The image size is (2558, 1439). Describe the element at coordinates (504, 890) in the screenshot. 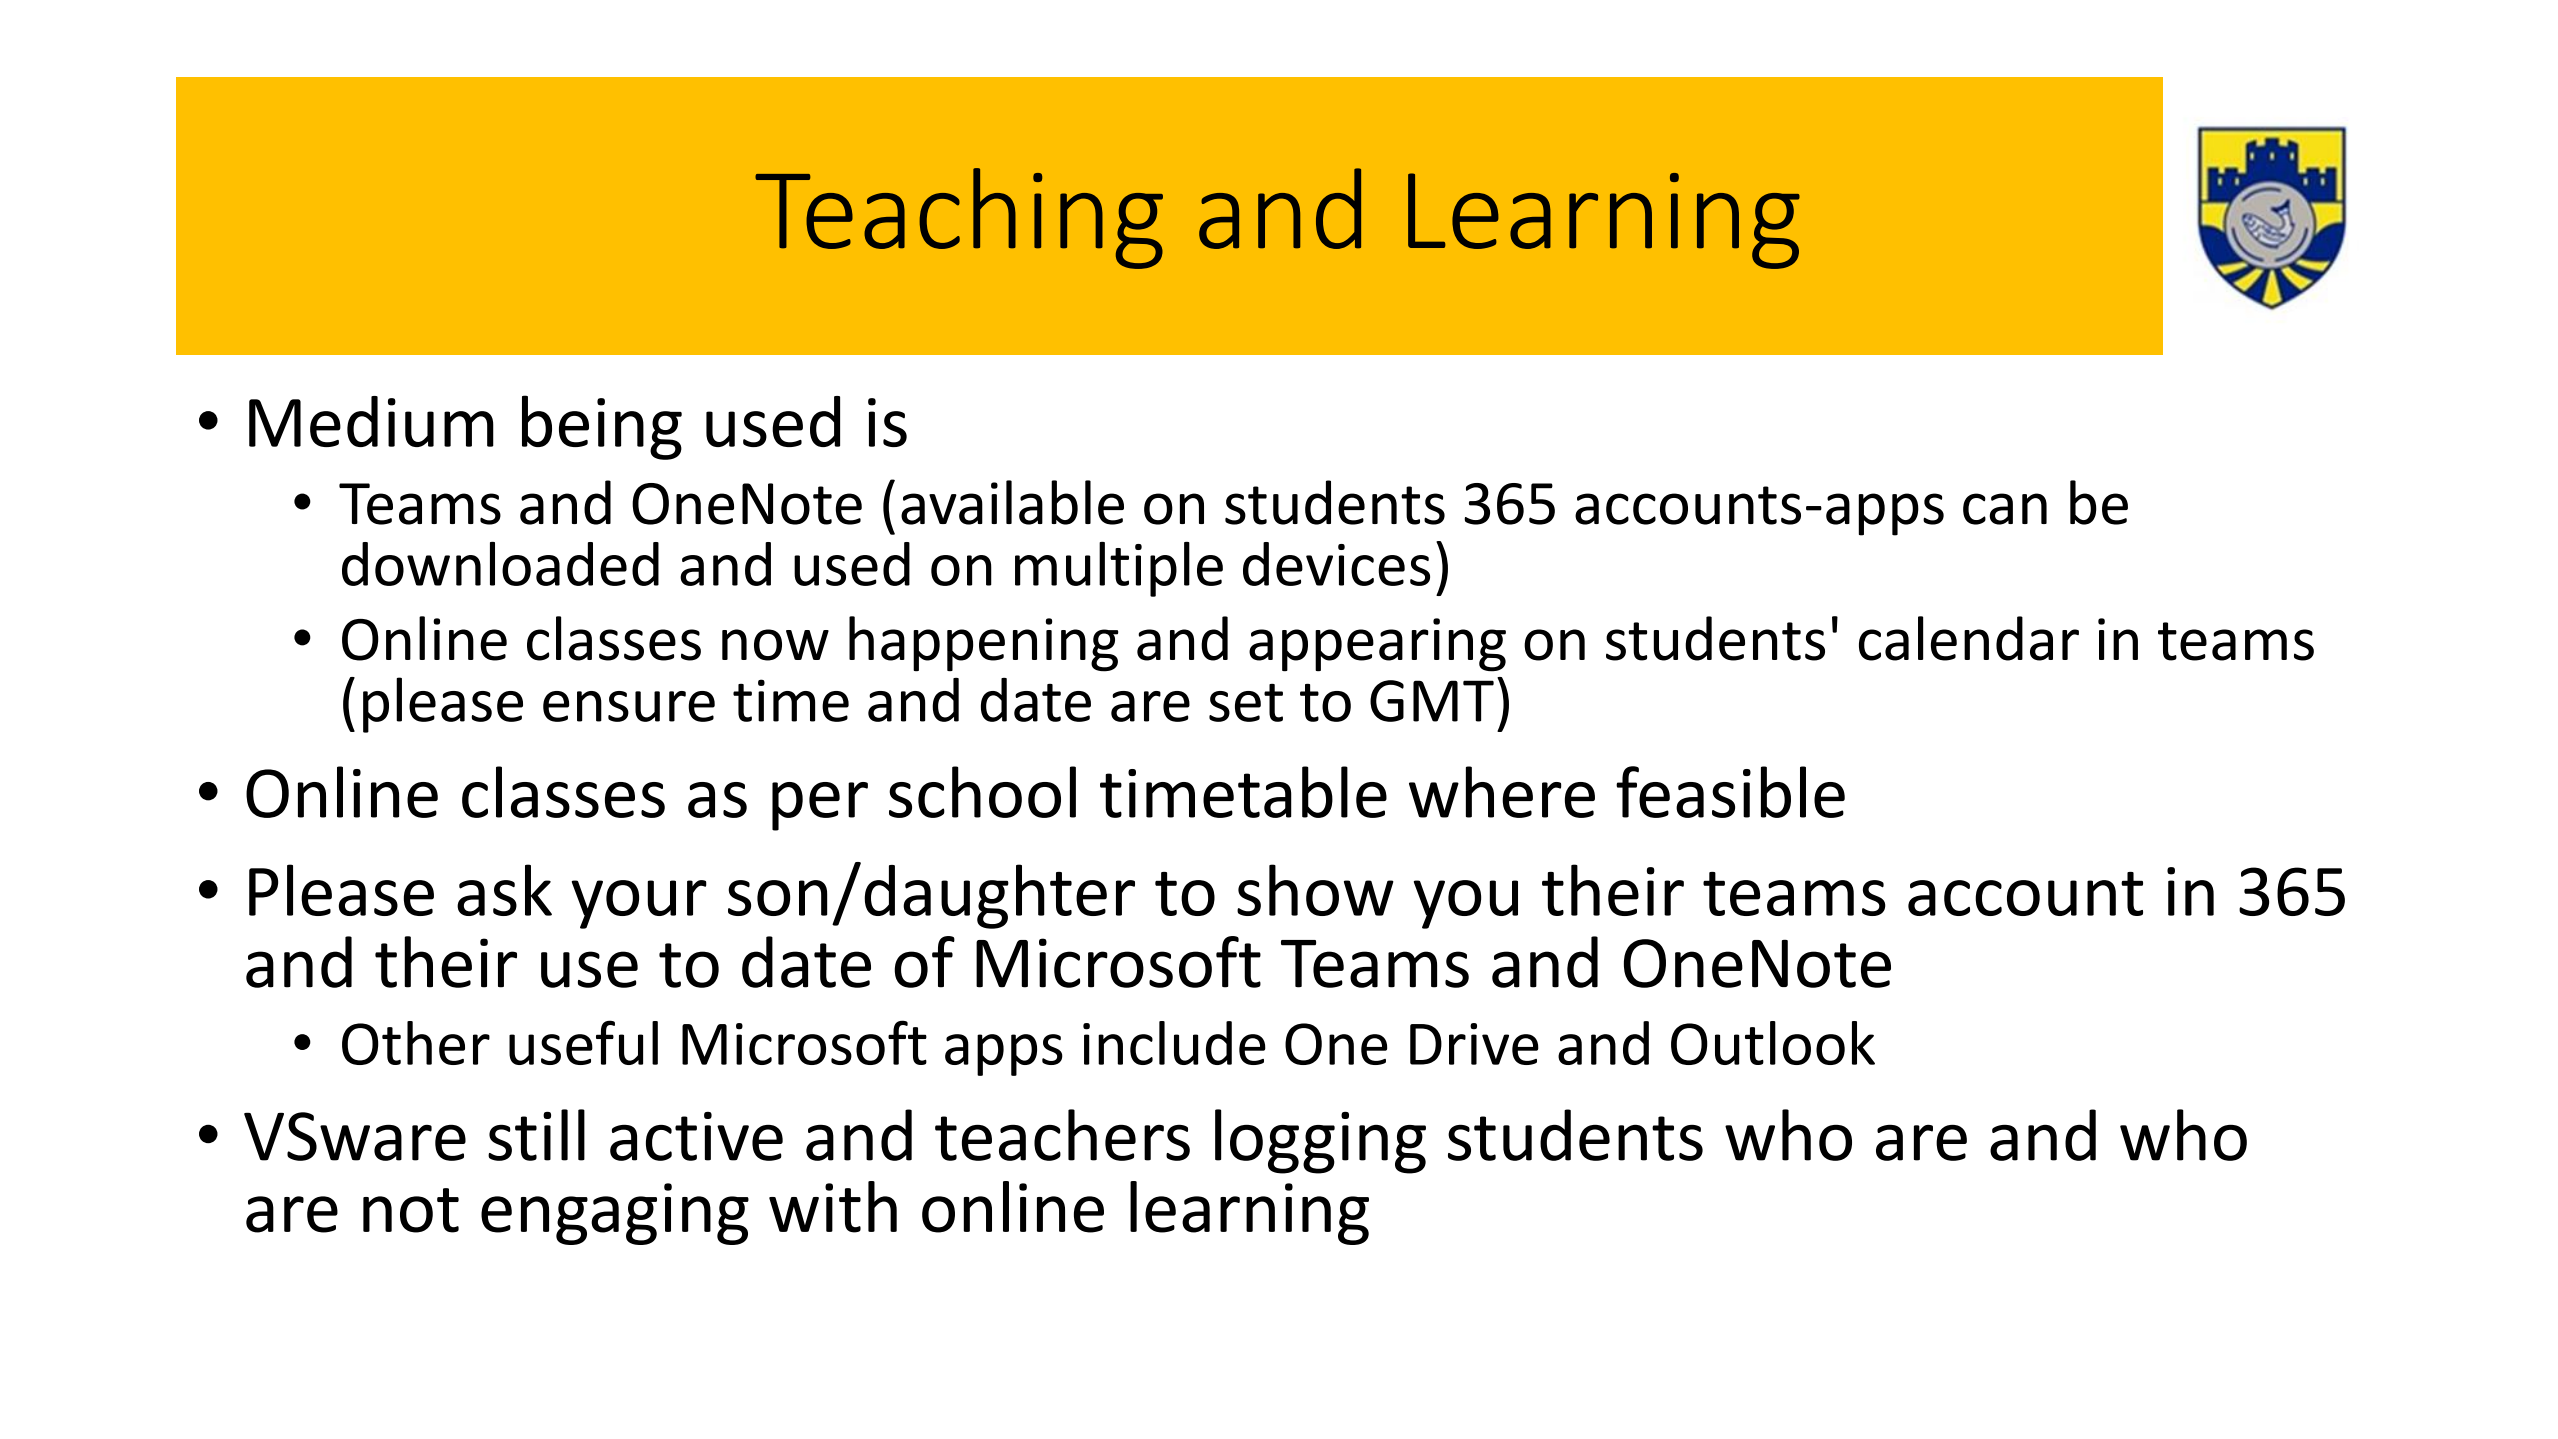

I see `ask` at that location.
